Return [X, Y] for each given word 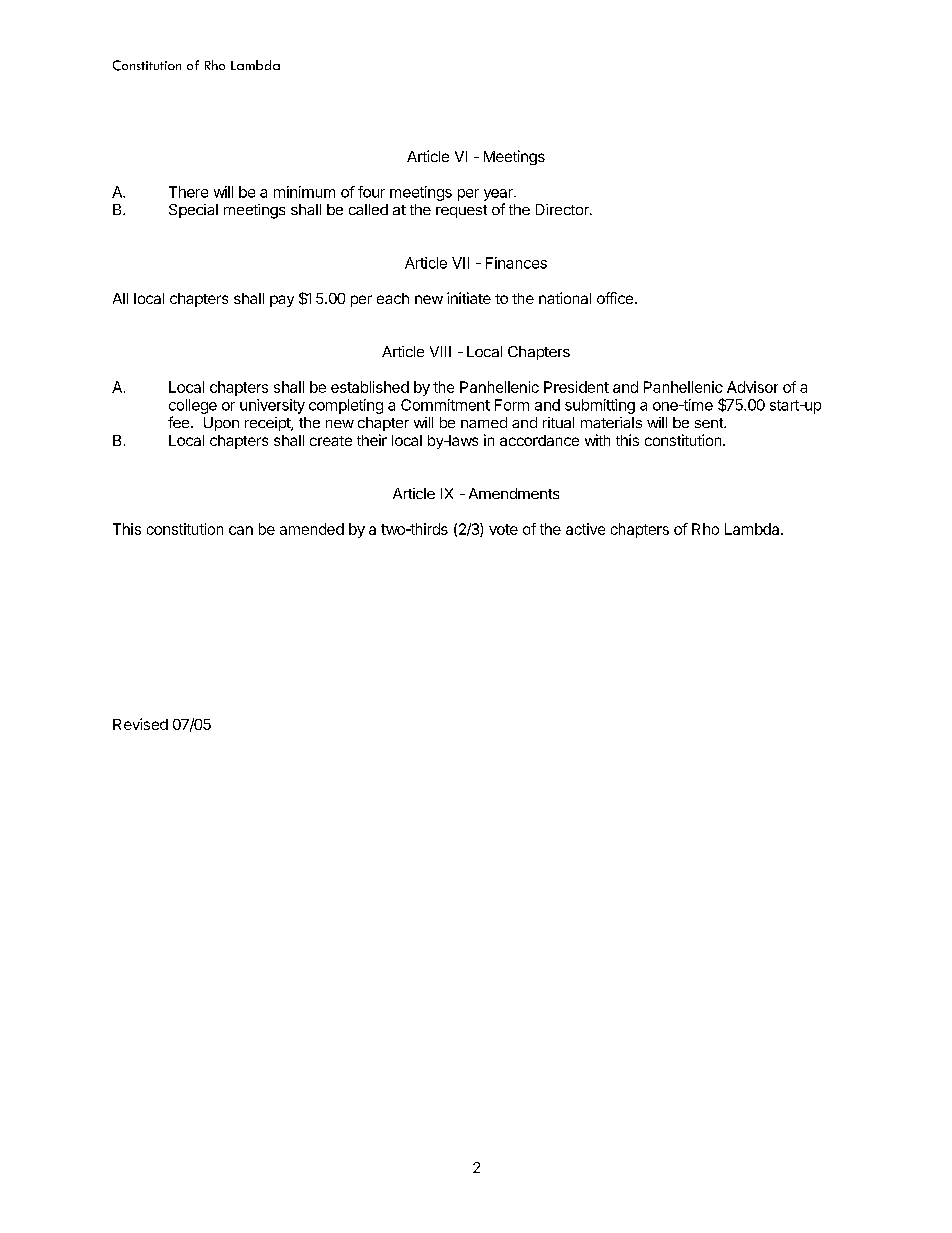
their [372, 440]
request [461, 211]
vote [503, 529]
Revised [140, 724]
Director [563, 209]
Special [193, 211]
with [597, 440]
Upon [221, 424]
